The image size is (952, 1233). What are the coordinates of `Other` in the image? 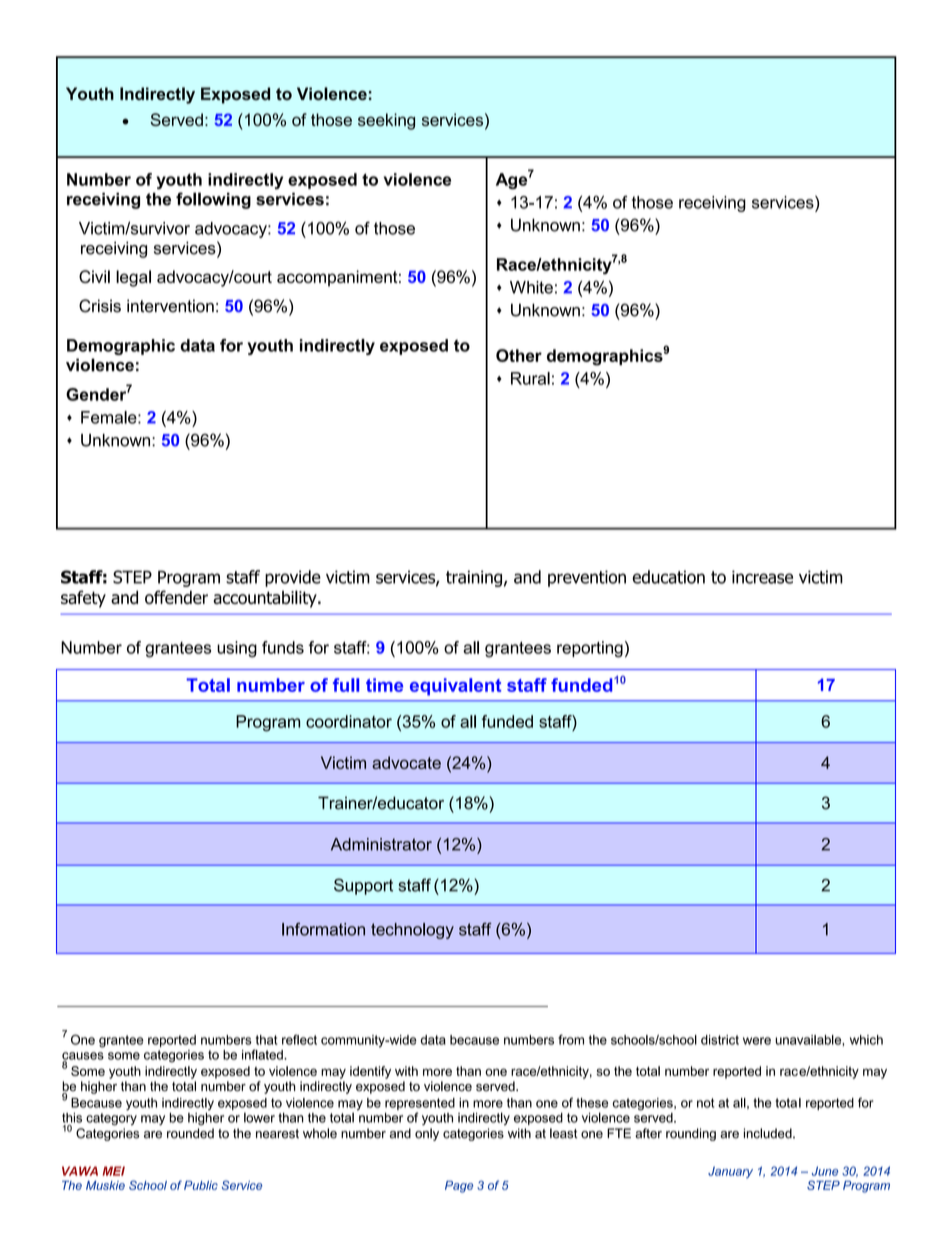 It's located at (519, 355).
